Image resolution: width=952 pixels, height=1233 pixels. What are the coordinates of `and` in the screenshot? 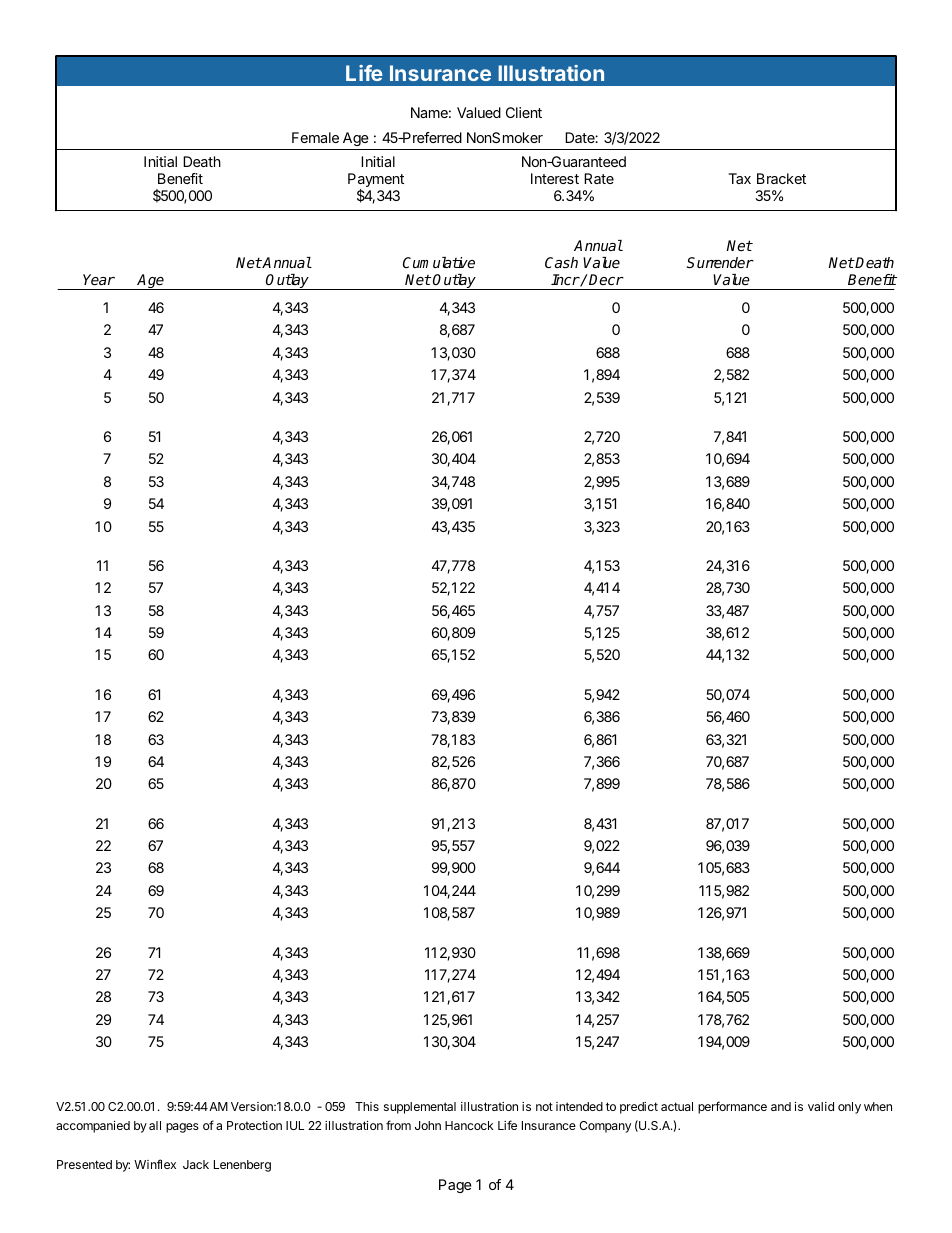 It's located at (781, 1106).
